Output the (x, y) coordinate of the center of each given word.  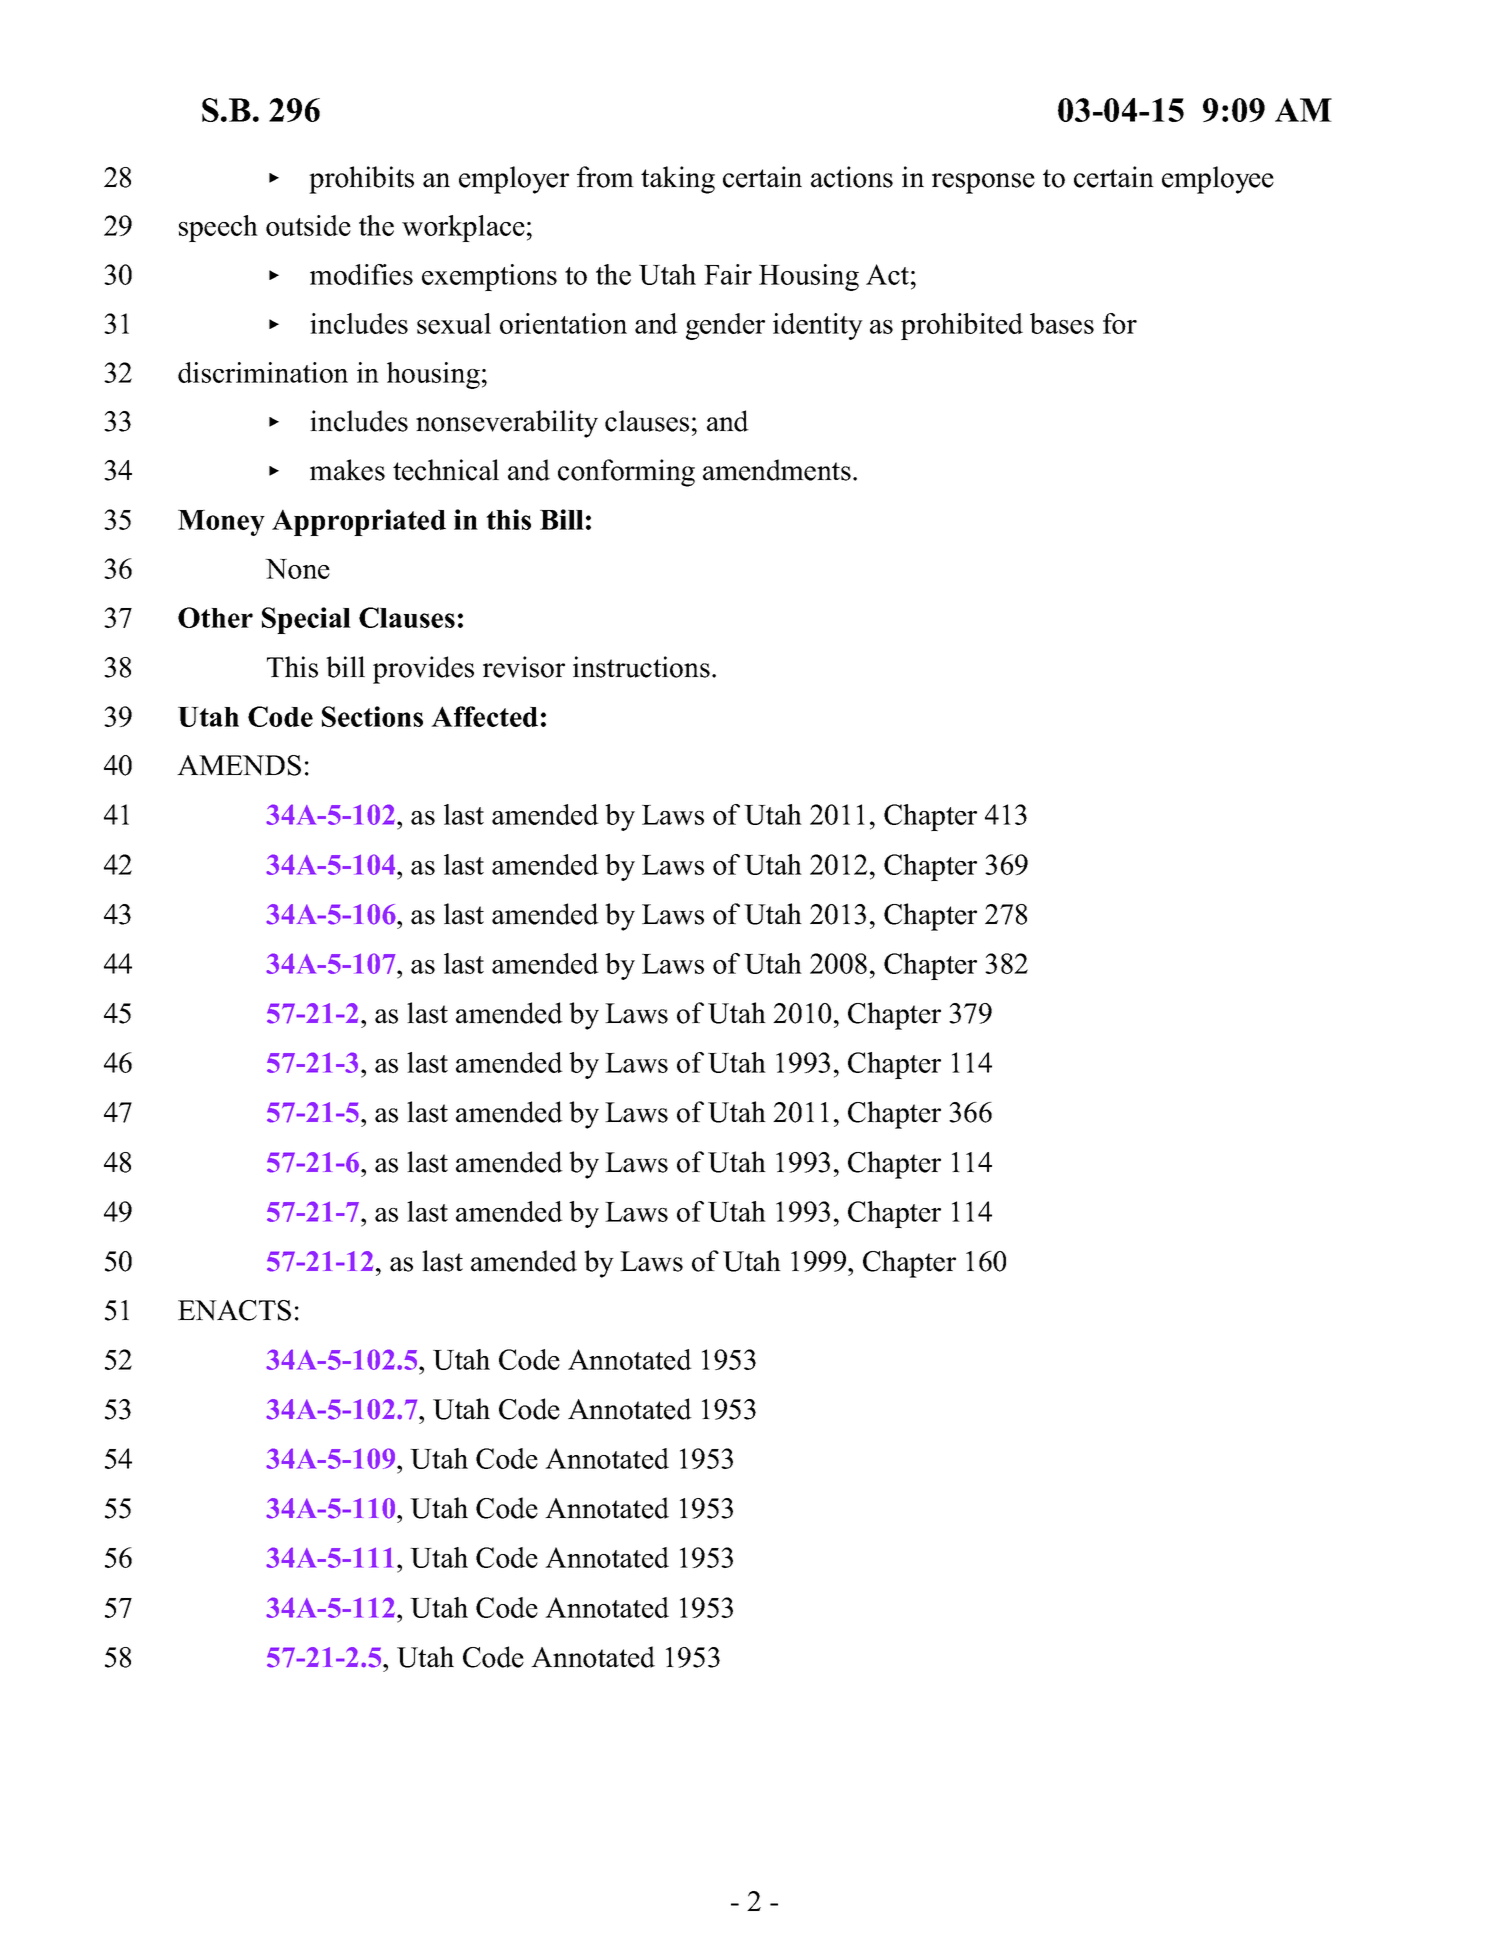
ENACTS (234, 1310)
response (983, 183)
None (297, 569)
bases (1062, 323)
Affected (484, 716)
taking (678, 180)
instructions (641, 667)
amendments (777, 470)
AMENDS (239, 765)
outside (308, 225)
